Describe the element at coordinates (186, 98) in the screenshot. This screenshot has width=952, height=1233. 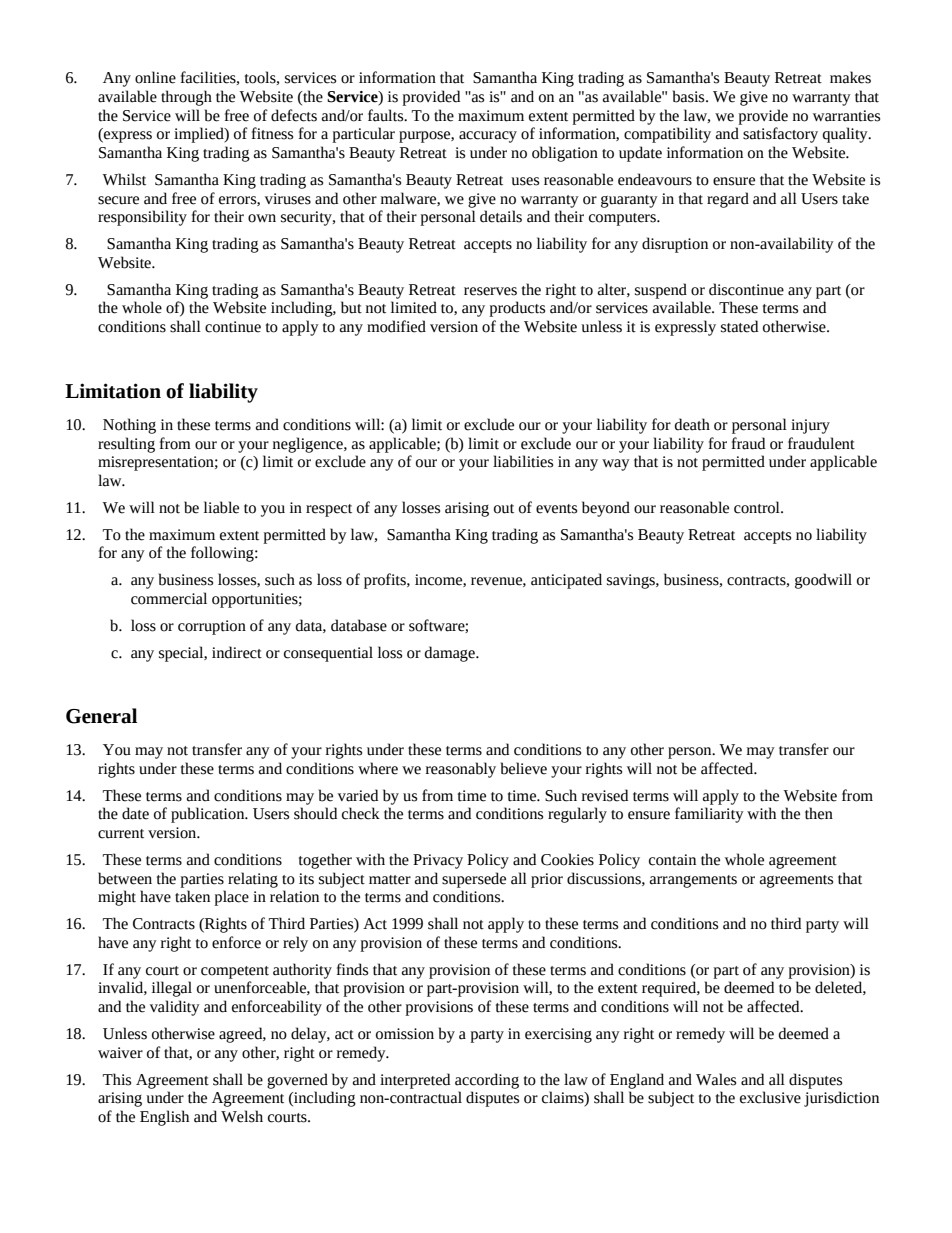
I see `through` at that location.
